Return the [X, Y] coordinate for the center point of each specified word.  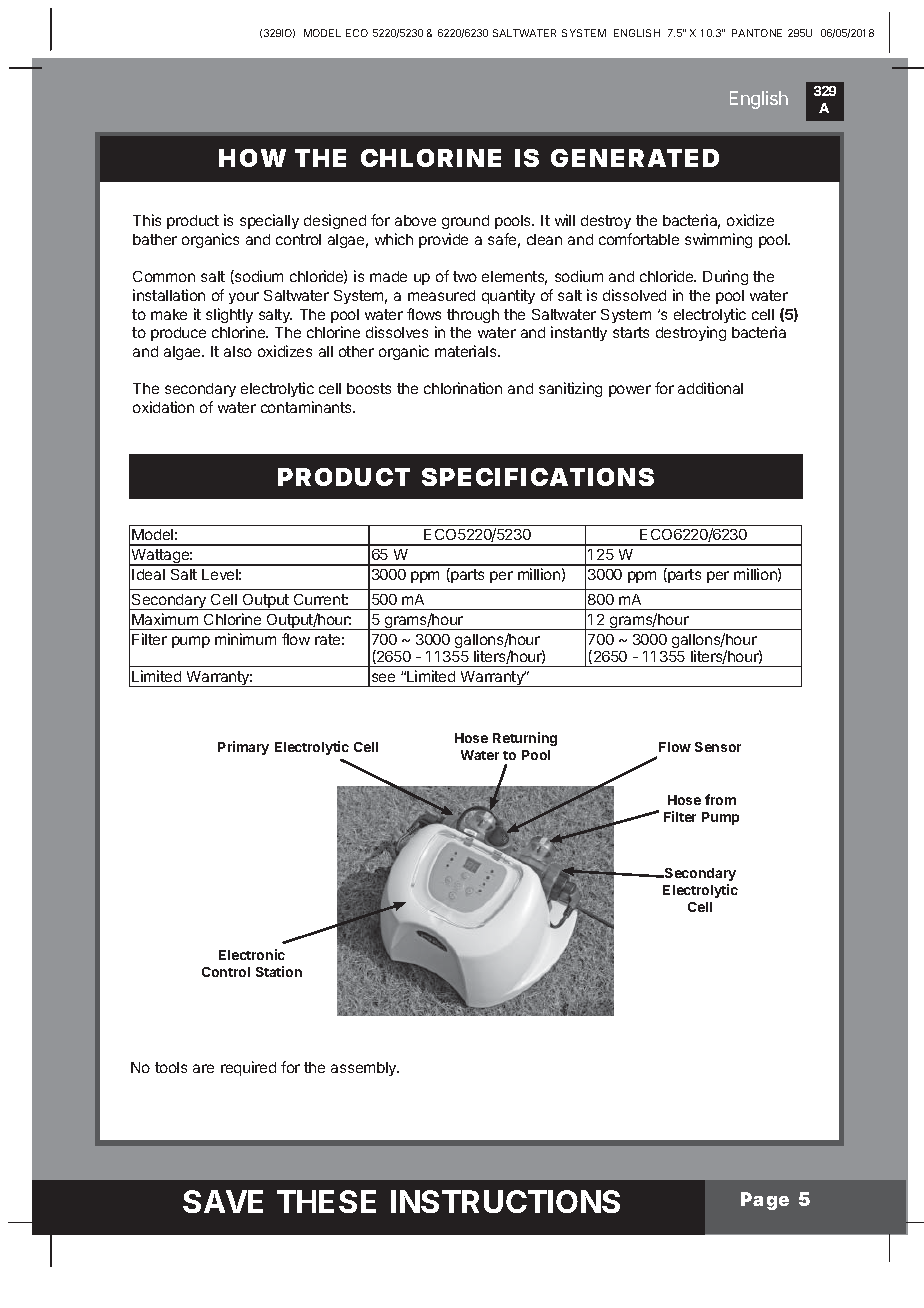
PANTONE [757, 33]
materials [467, 351]
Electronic [252, 954]
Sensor [718, 747]
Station [279, 971]
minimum [245, 639]
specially [269, 221]
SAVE [223, 1201]
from [720, 799]
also [238, 351]
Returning [525, 739]
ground [465, 222]
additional [710, 388]
